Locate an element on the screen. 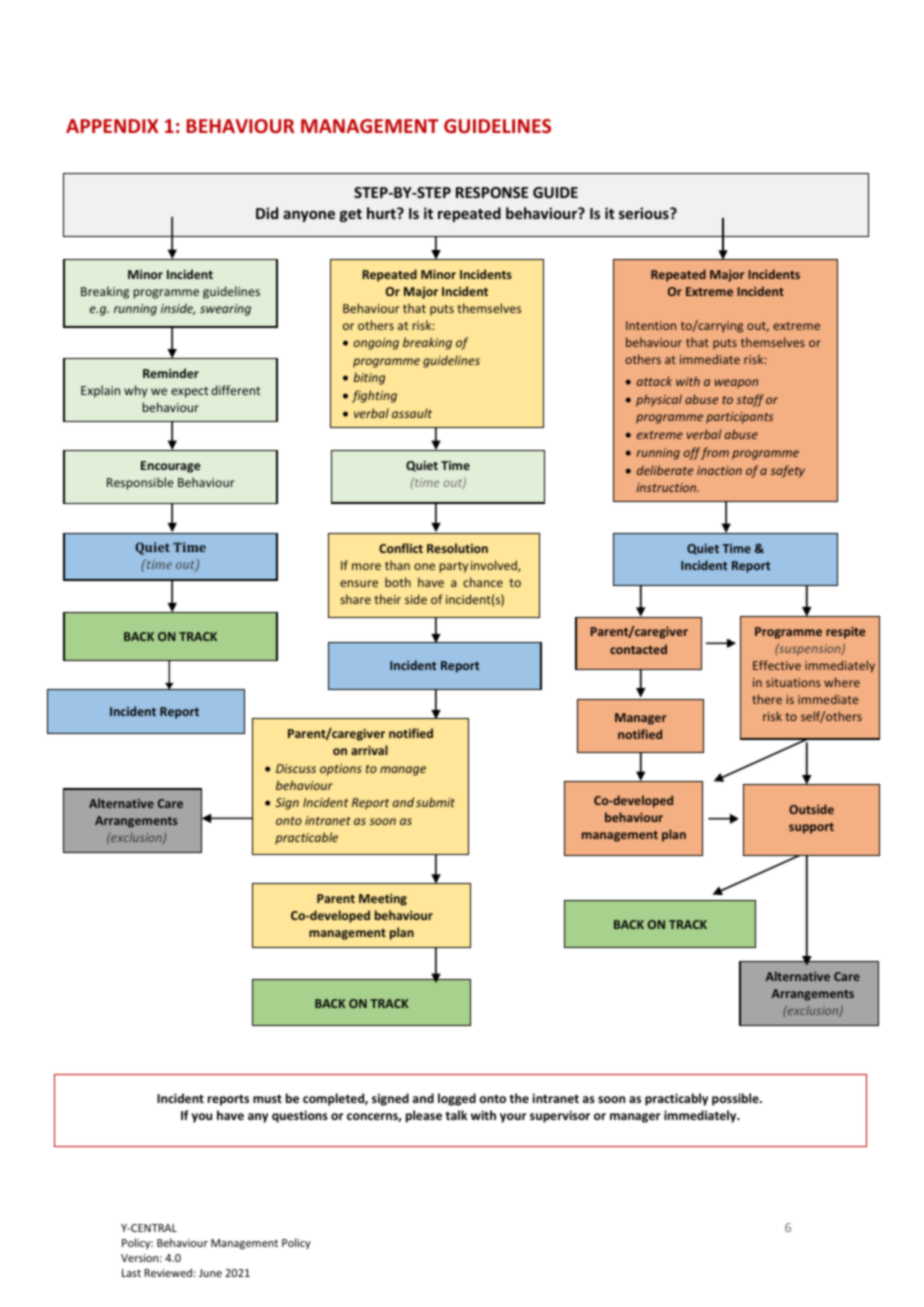  possible is located at coordinates (736, 1099).
